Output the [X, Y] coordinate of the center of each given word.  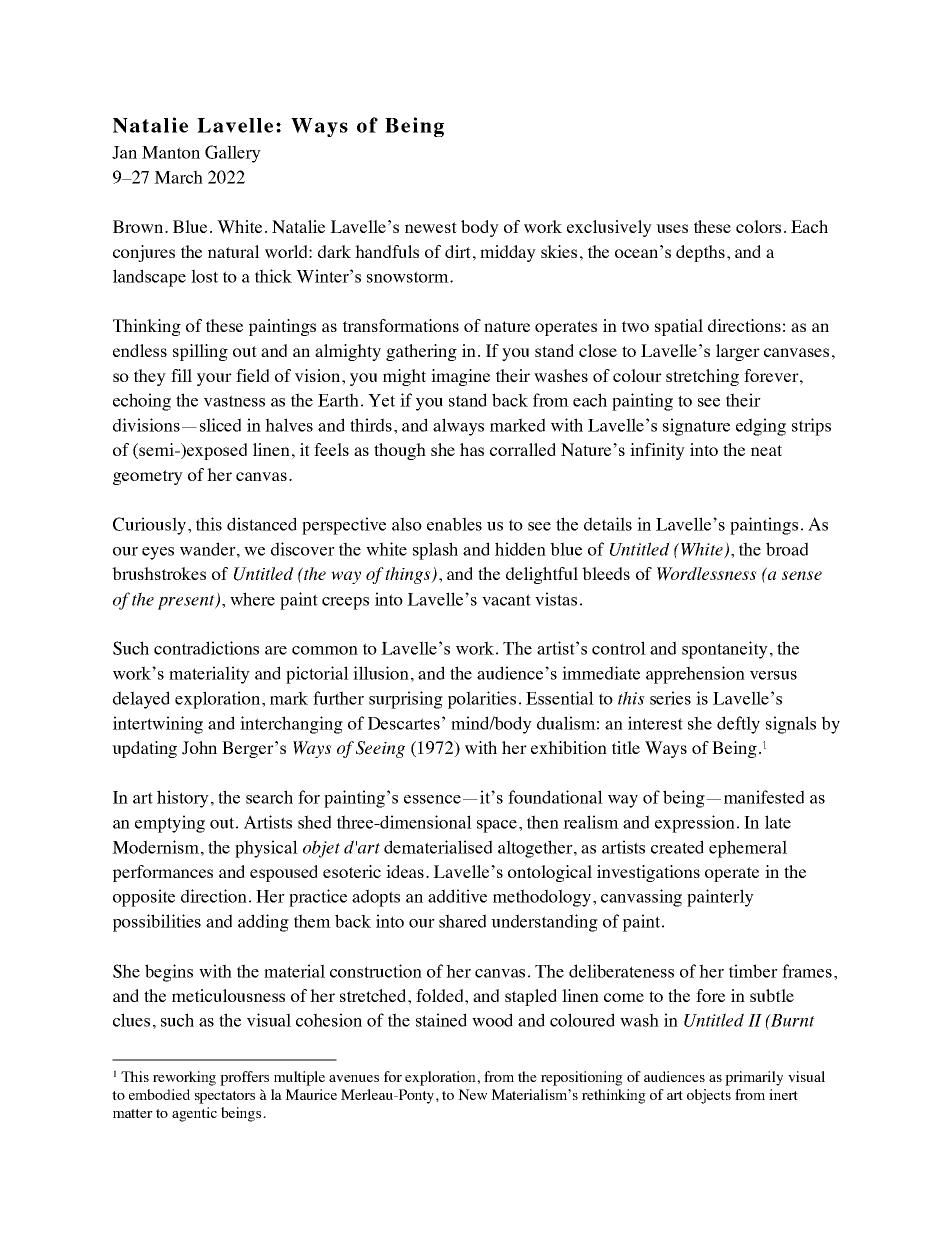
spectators [225, 1097]
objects [709, 1096]
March [178, 177]
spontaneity [725, 650]
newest [431, 227]
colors [758, 226]
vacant [506, 600]
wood [492, 1020]
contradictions [206, 648]
